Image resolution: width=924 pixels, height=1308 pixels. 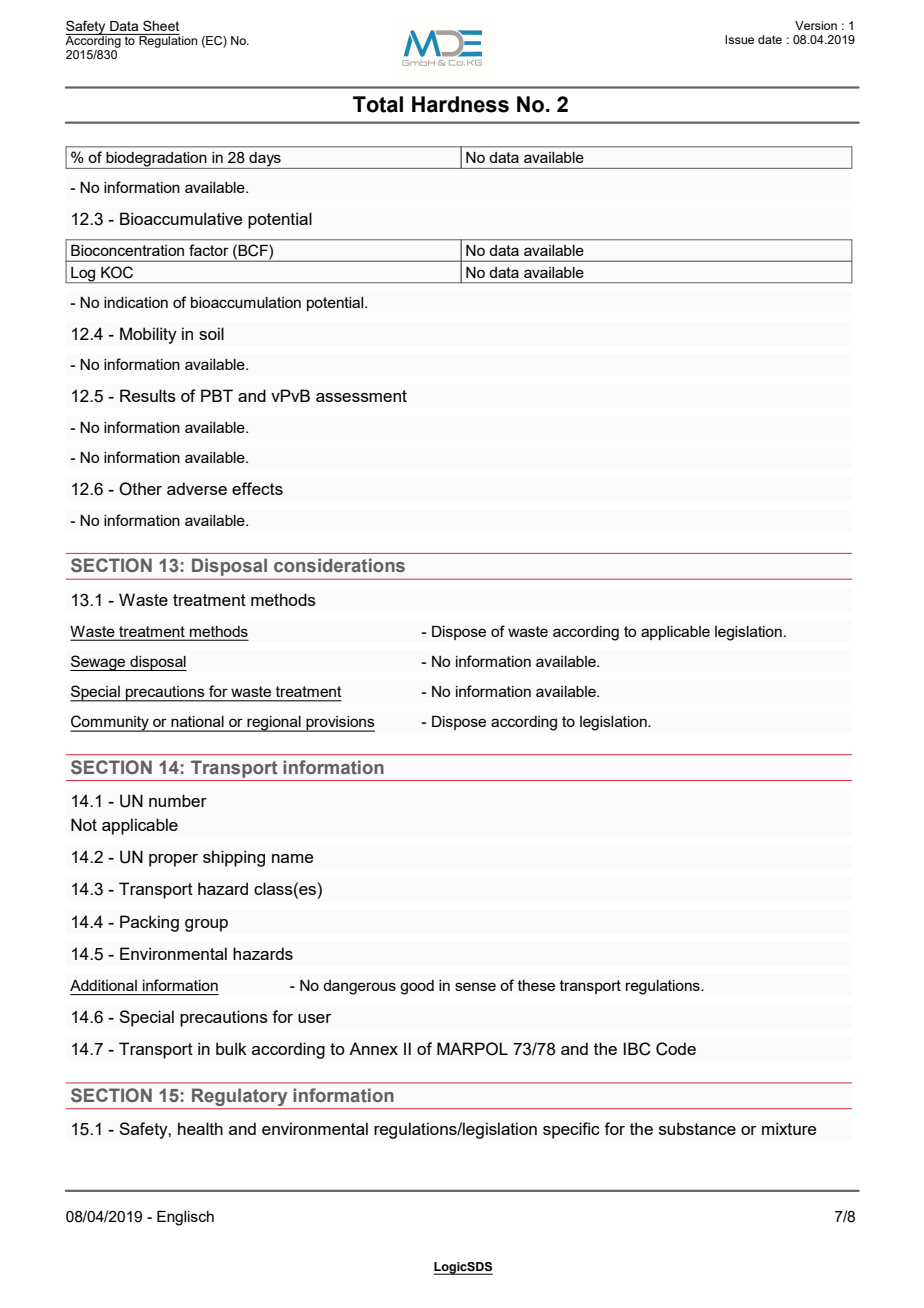 I want to click on Englisch, so click(x=185, y=1218).
